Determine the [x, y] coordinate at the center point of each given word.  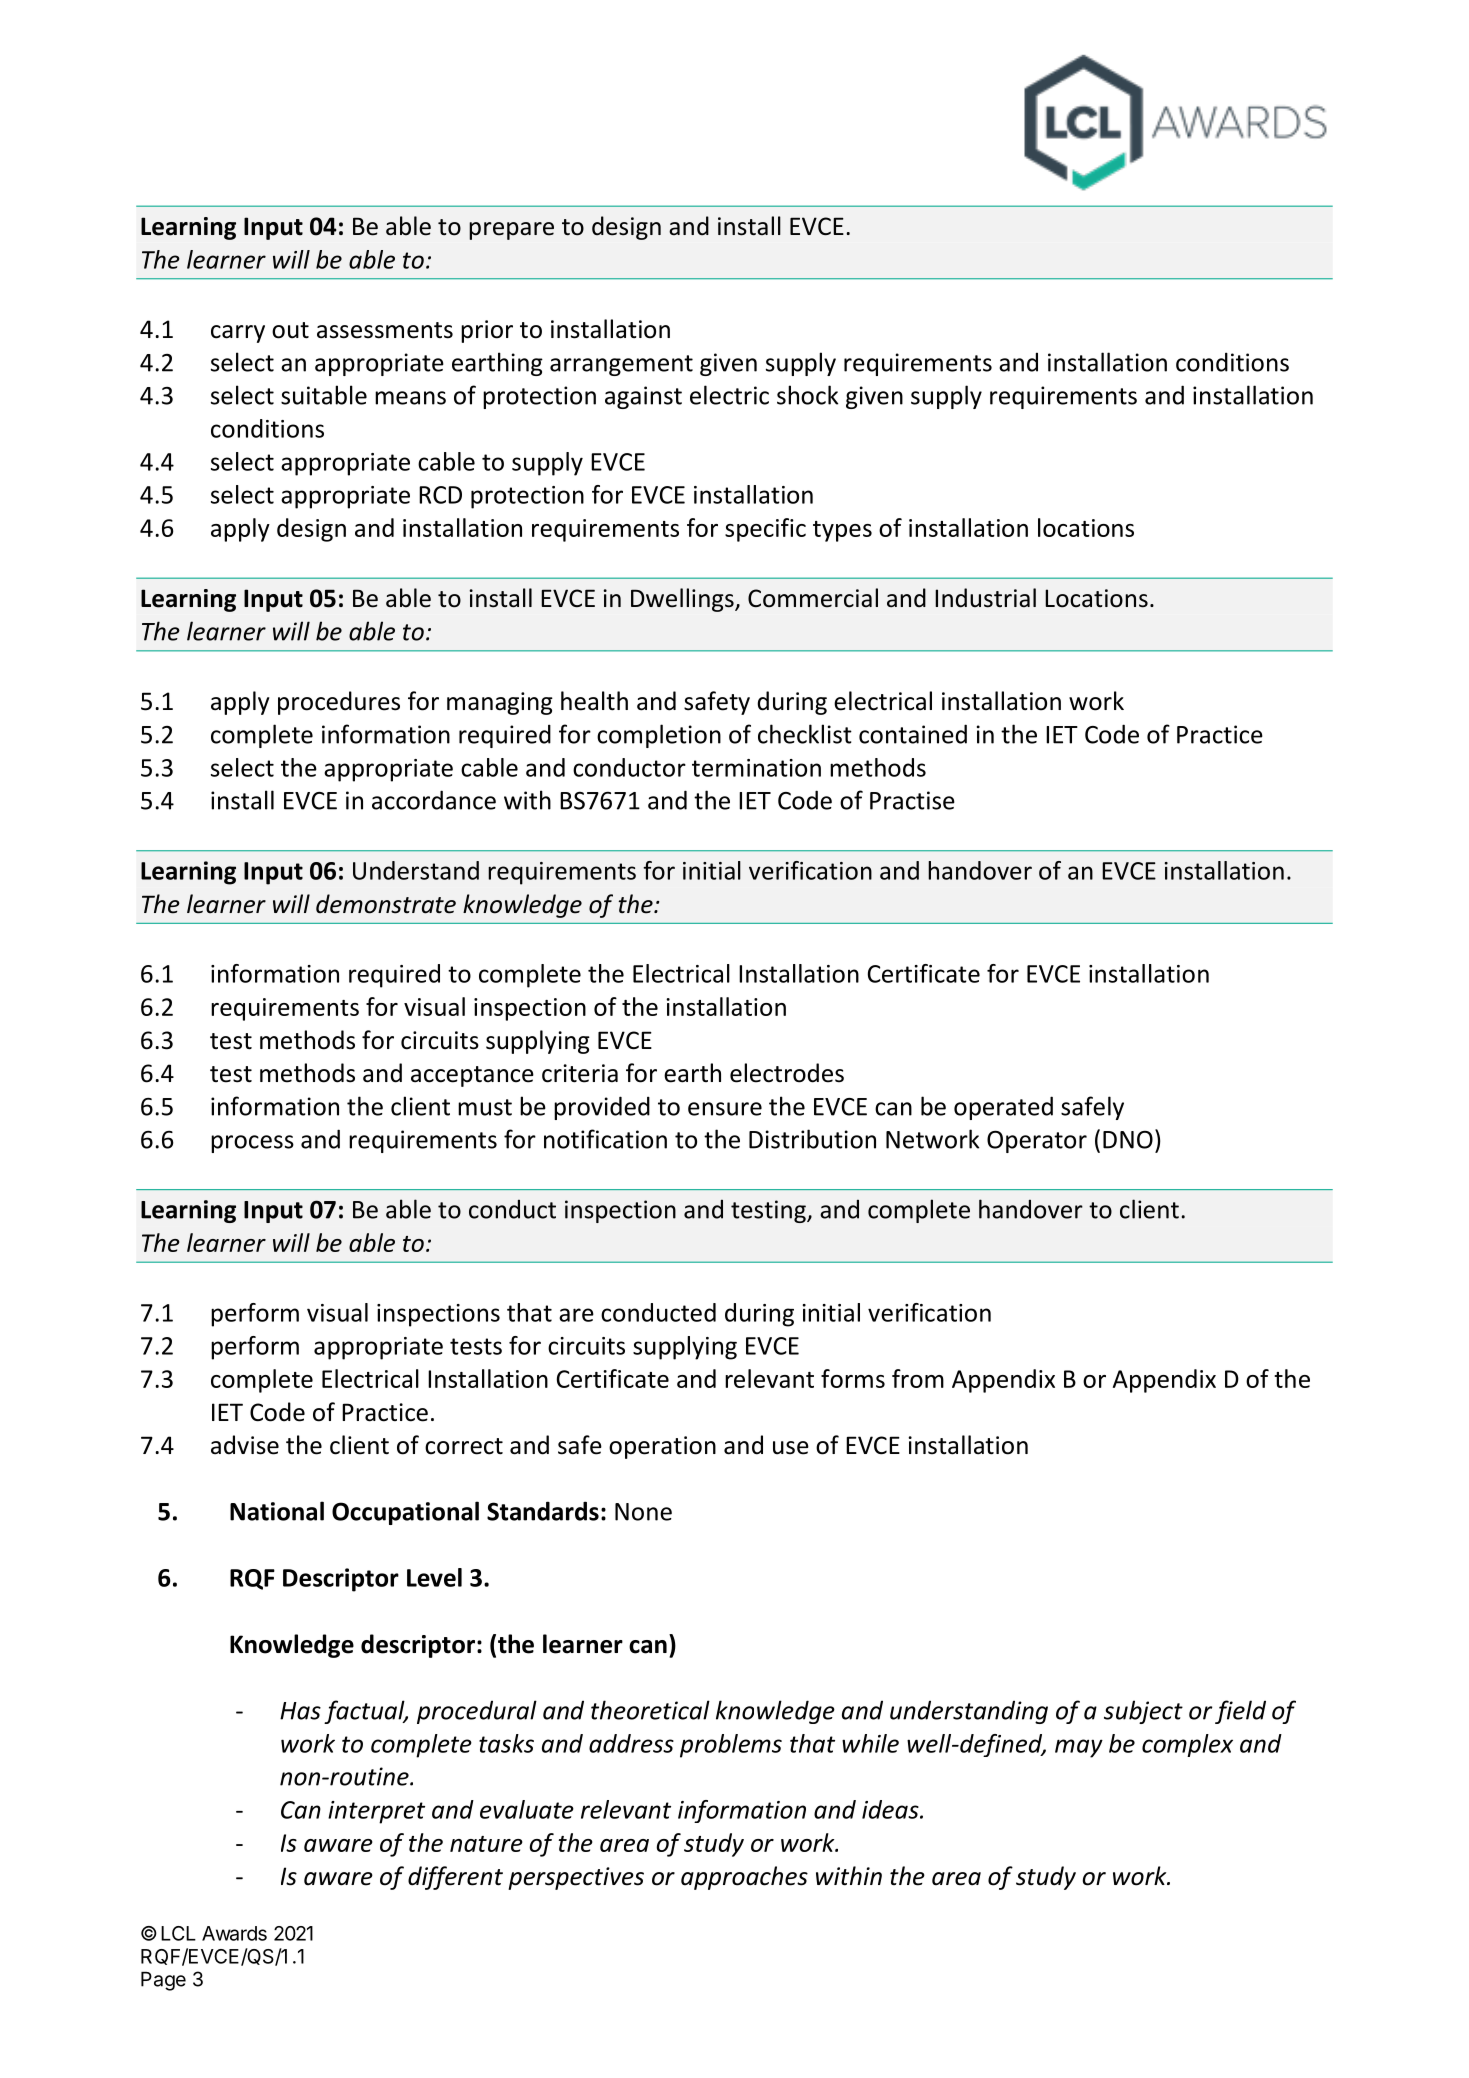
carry [238, 334]
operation [662, 1447]
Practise [912, 800]
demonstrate [386, 904]
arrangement [621, 365]
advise [245, 1445]
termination [756, 768]
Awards [234, 1933]
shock [807, 395]
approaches [744, 1878]
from [918, 1378]
